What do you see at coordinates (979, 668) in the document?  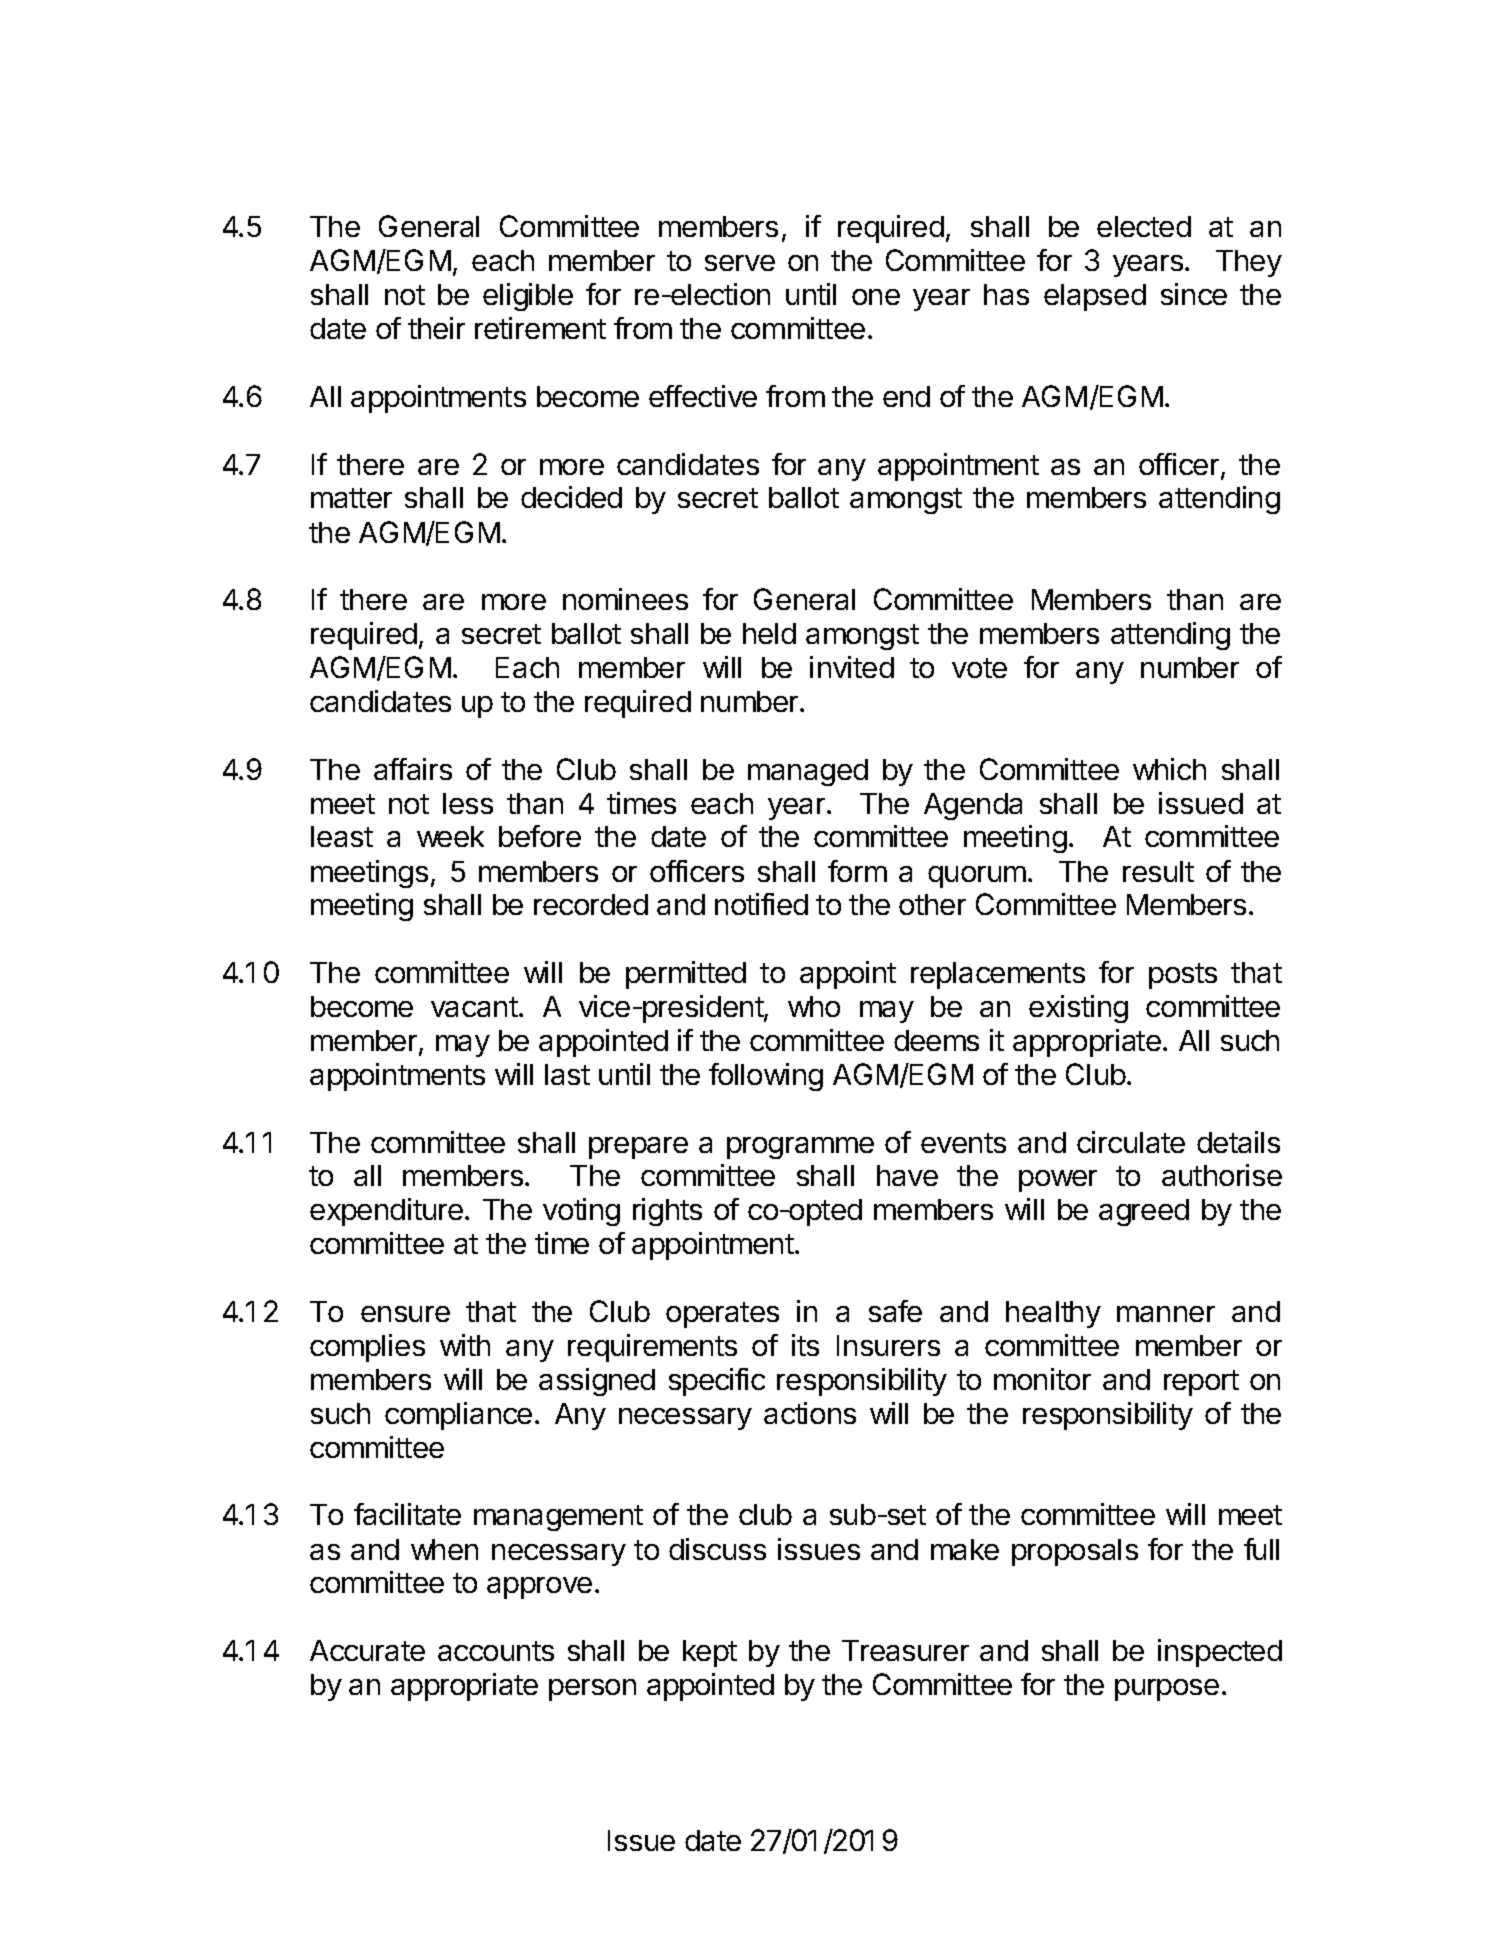 I see `vote` at bounding box center [979, 668].
